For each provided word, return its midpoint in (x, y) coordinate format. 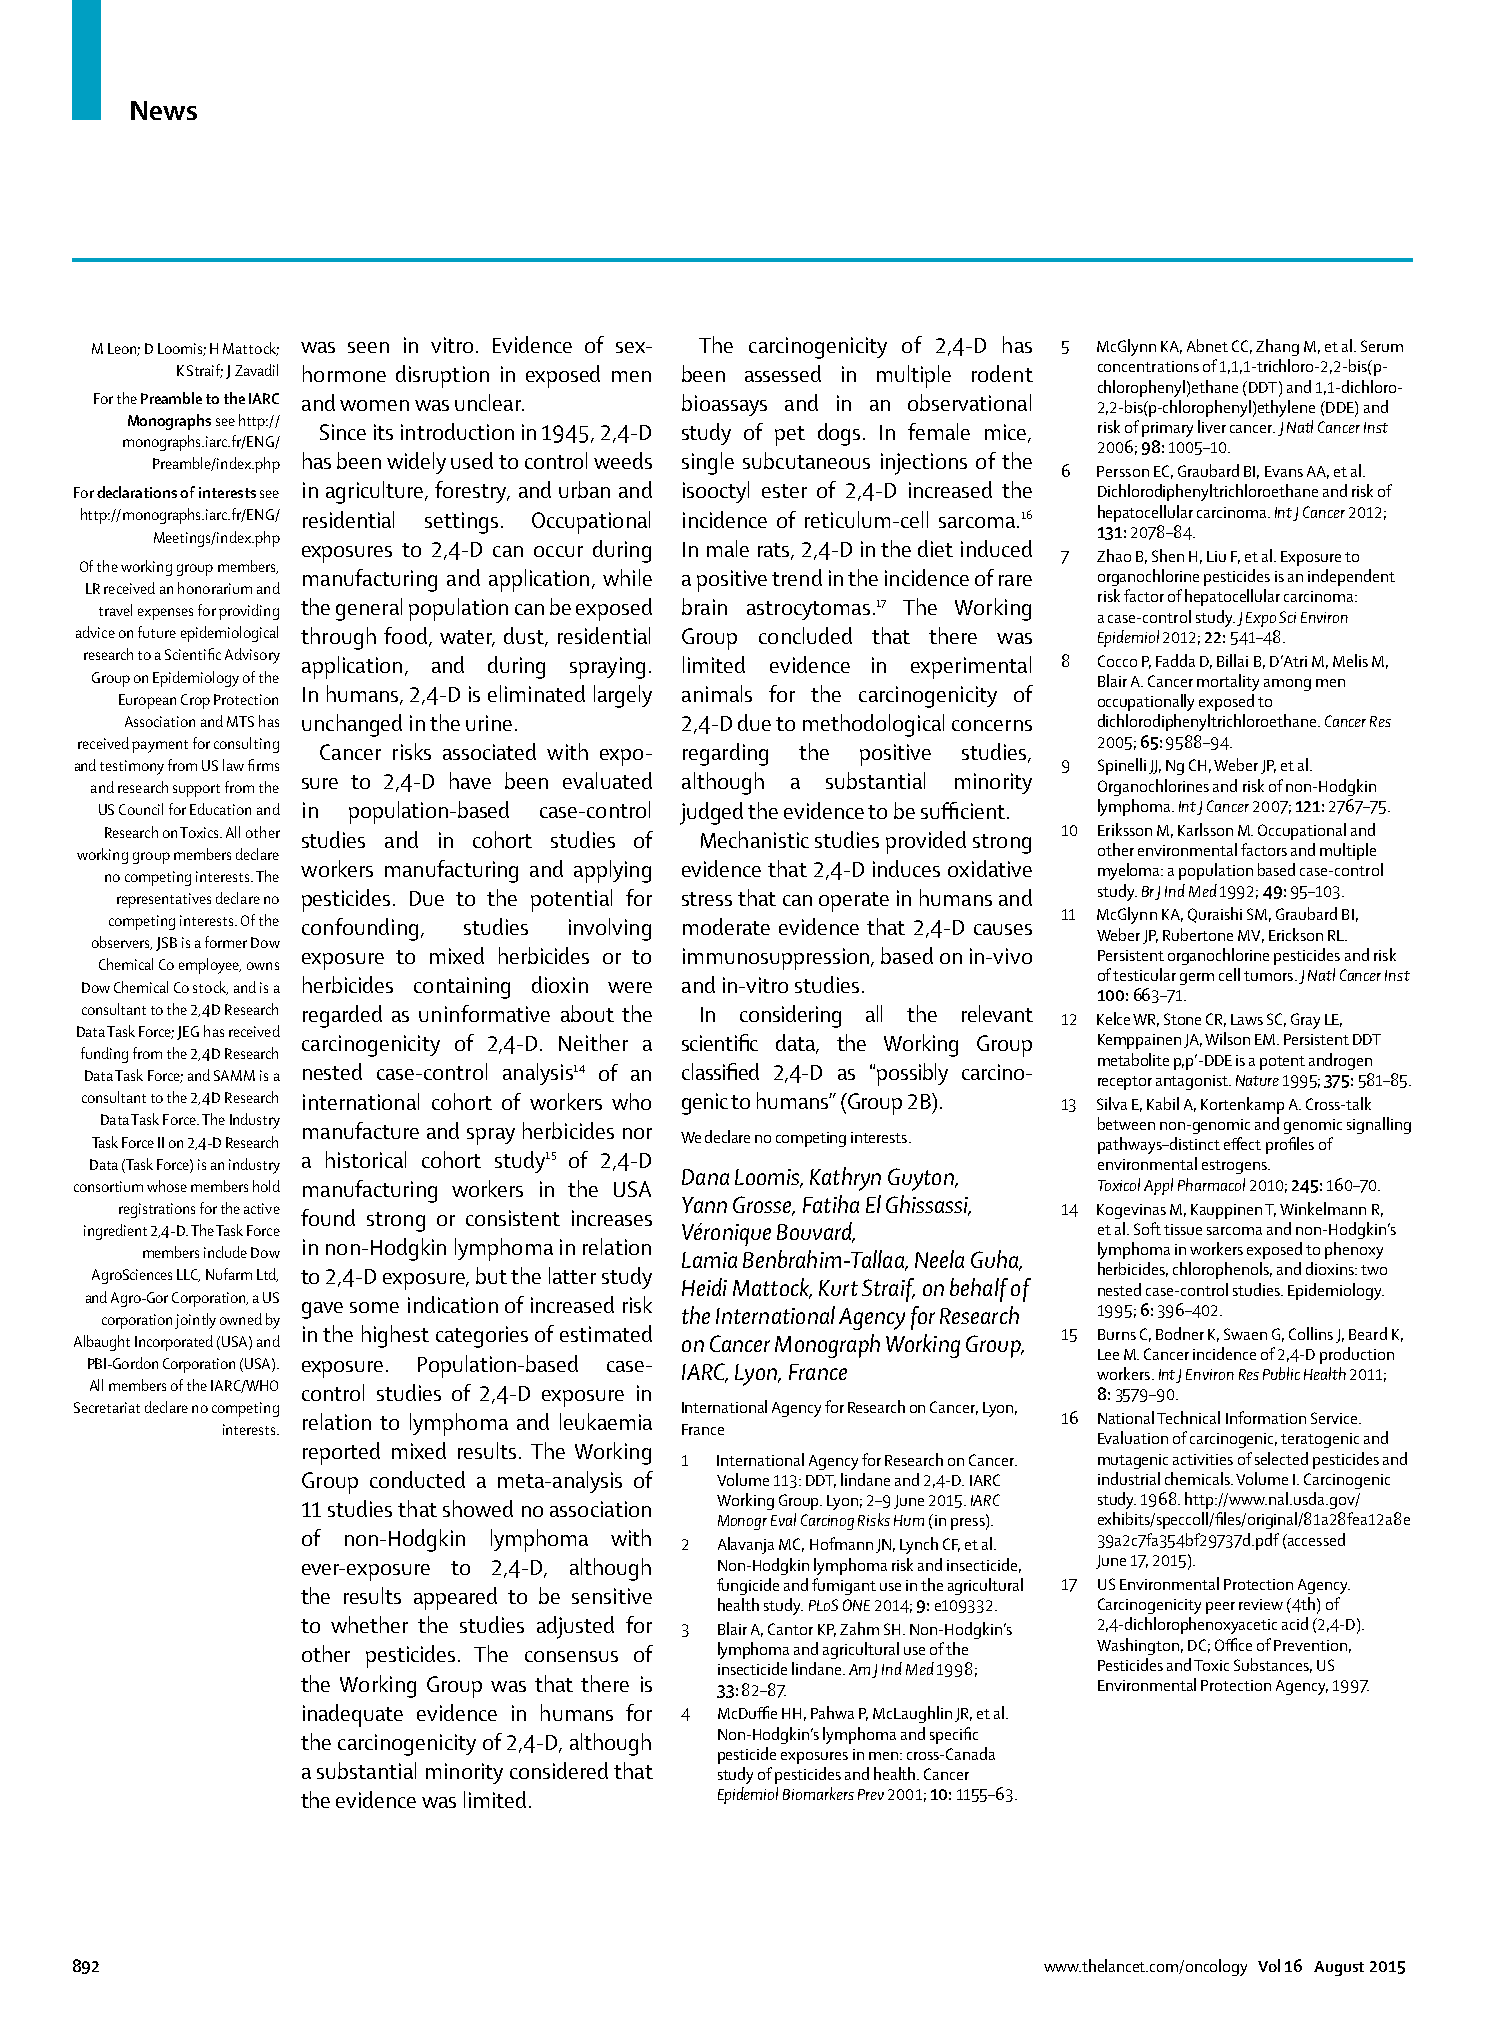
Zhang (1277, 347)
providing (249, 612)
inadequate (353, 1715)
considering (790, 1016)
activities (1203, 1459)
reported (341, 1453)
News (164, 110)
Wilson (1227, 1038)
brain (704, 606)
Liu (1216, 556)
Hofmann (841, 1543)
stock (210, 988)
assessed (783, 373)
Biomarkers (818, 1793)
